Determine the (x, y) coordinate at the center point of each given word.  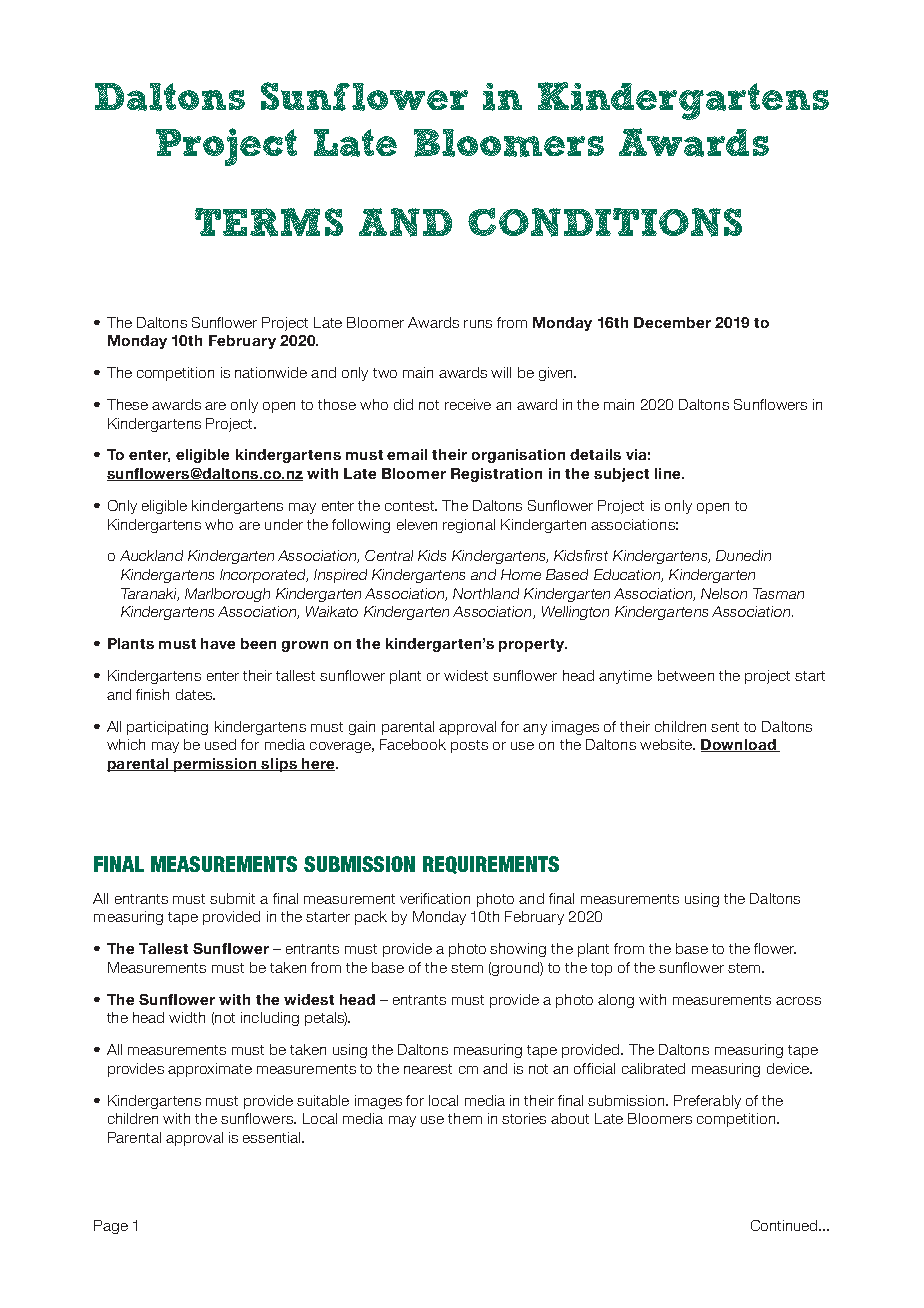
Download (739, 745)
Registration (496, 475)
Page (111, 1227)
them (465, 1118)
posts (469, 746)
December (672, 322)
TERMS (269, 222)
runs (478, 324)
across (798, 1001)
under (284, 524)
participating (167, 728)
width (187, 1017)
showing (518, 950)
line (669, 473)
